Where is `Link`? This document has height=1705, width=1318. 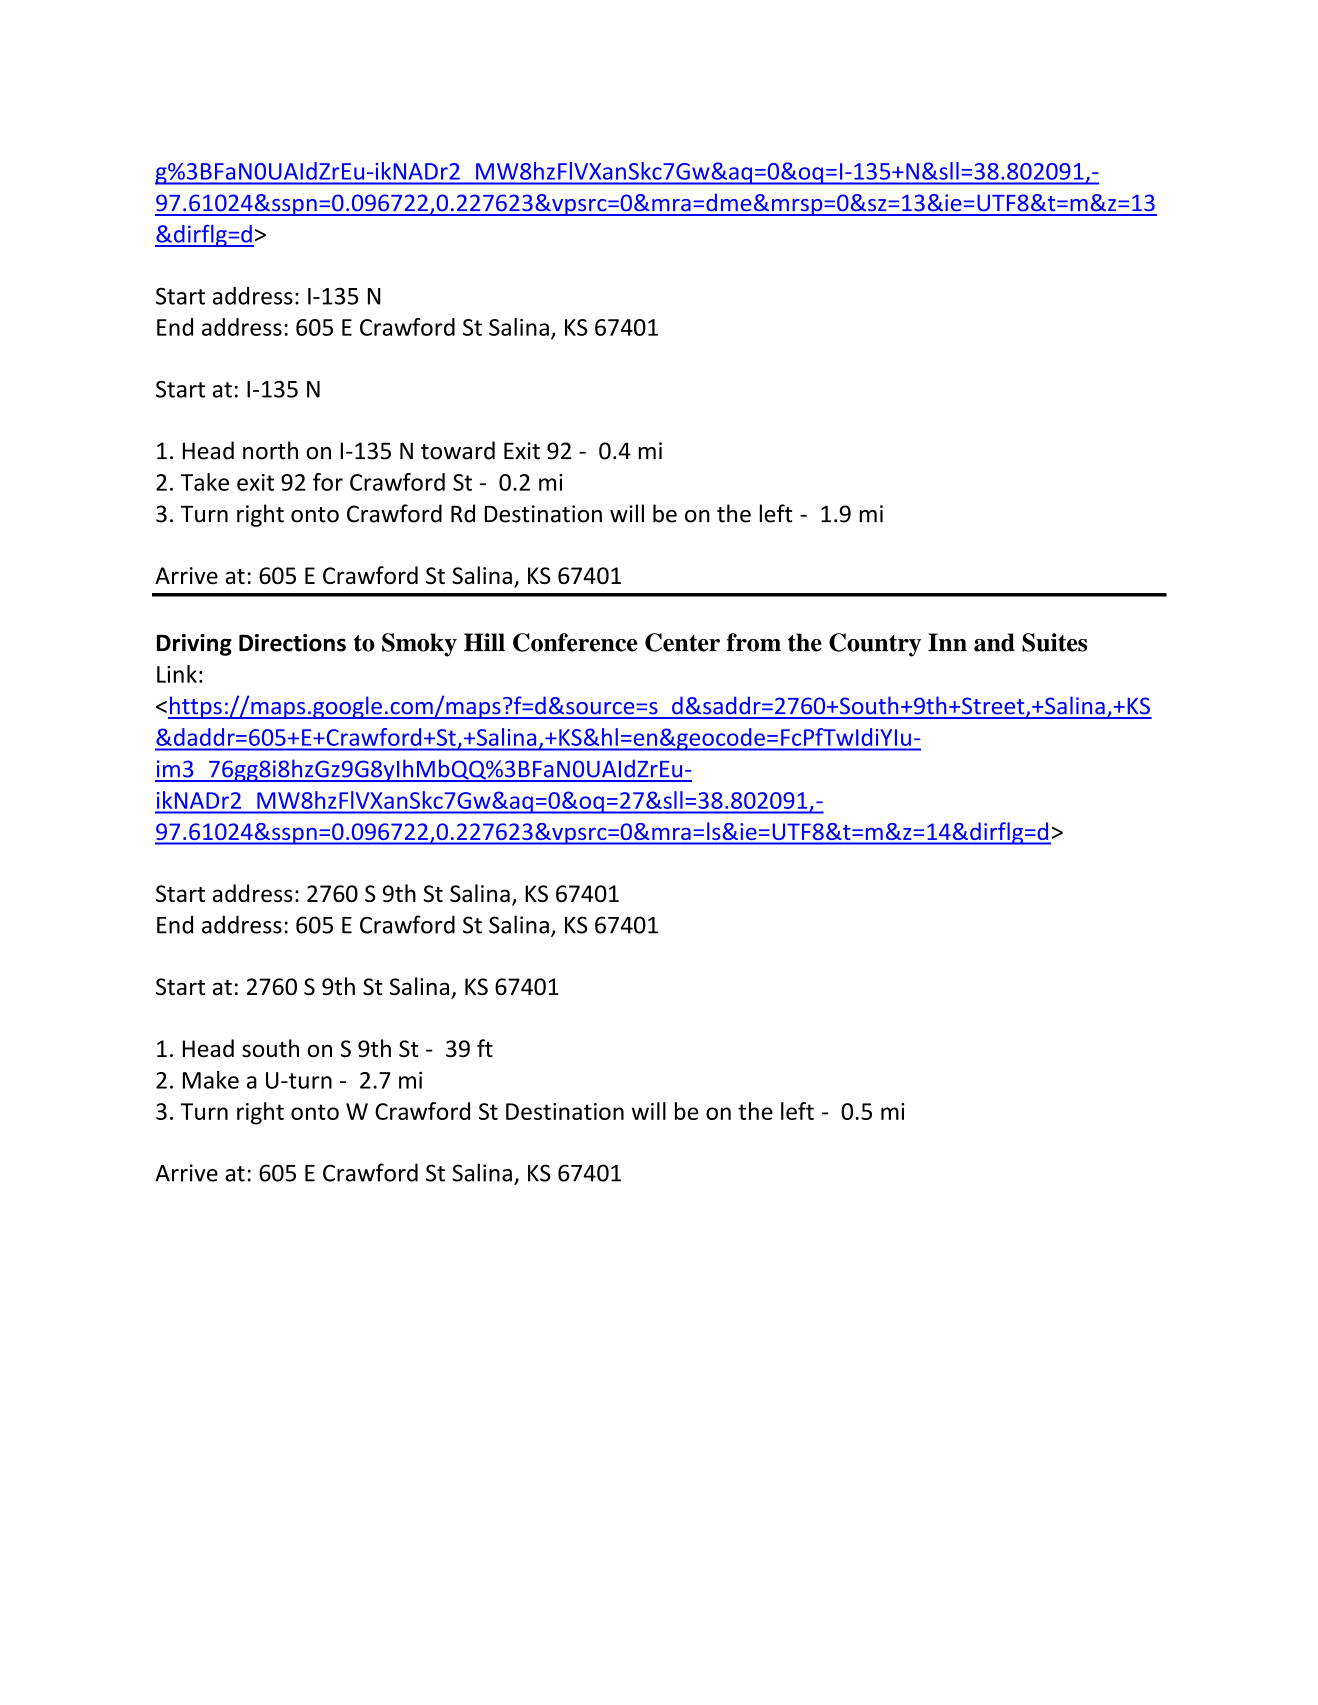
Link is located at coordinates (177, 674).
